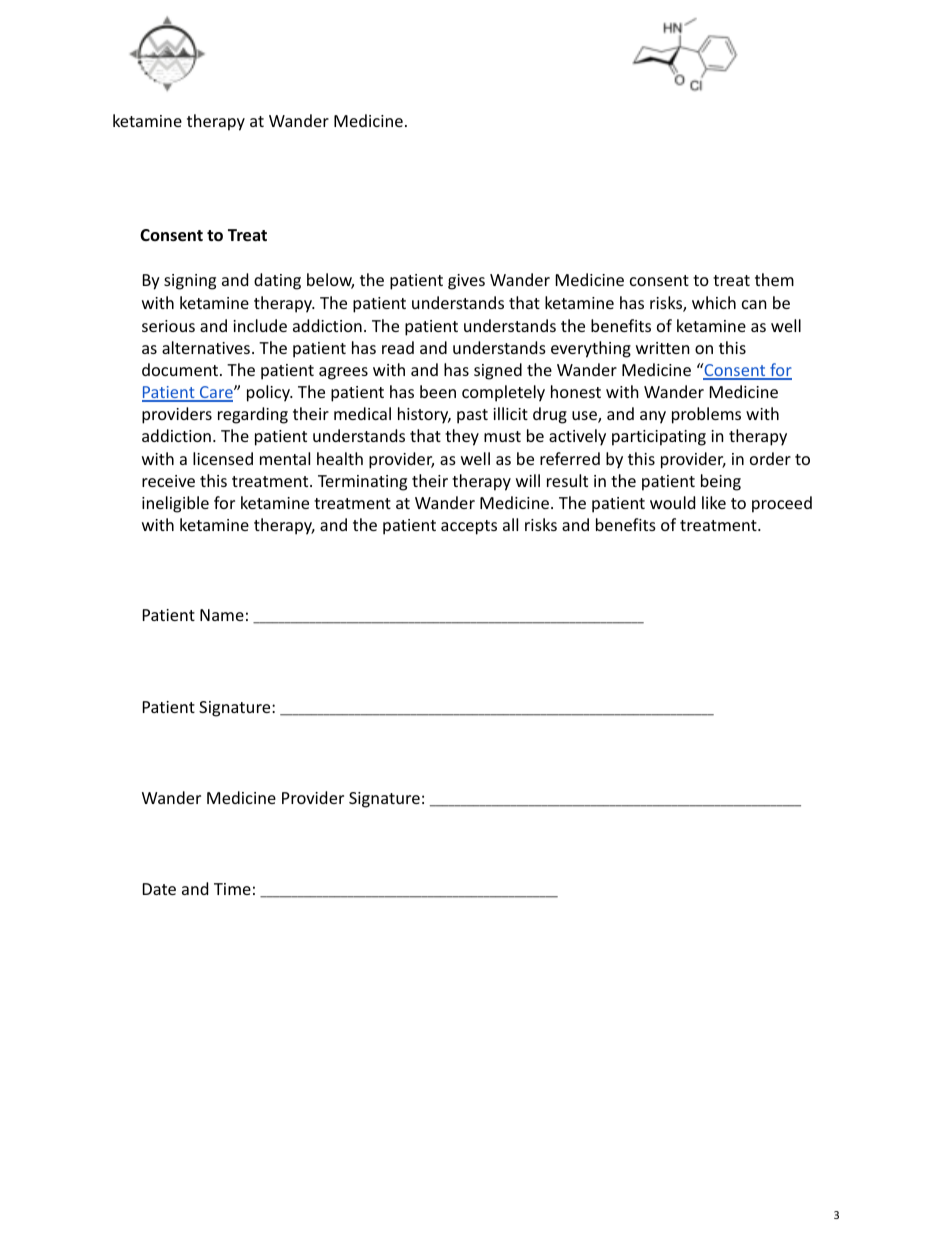 The height and width of the screenshot is (1233, 952). I want to click on all, so click(510, 524).
